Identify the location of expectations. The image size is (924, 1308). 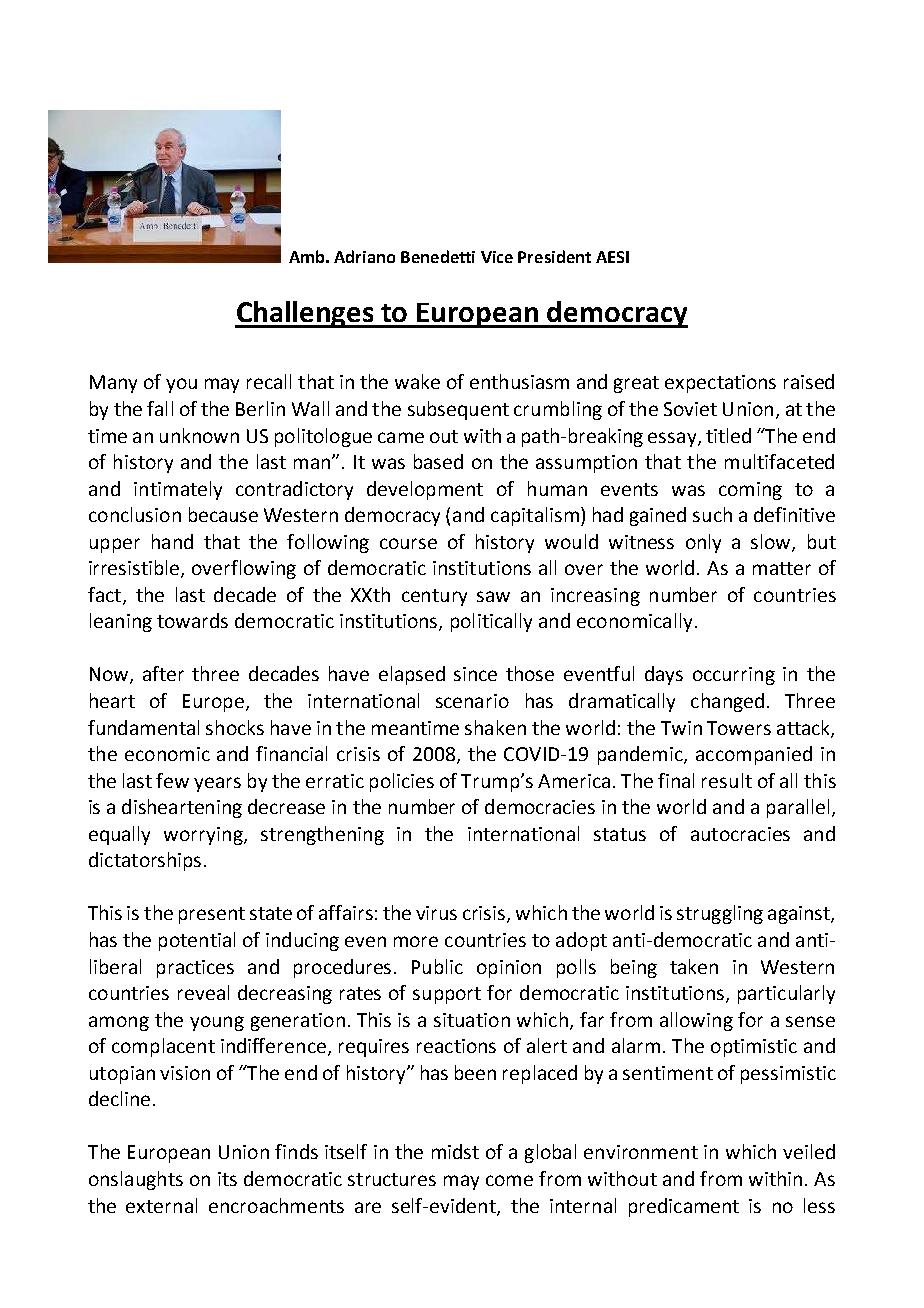
(720, 384).
